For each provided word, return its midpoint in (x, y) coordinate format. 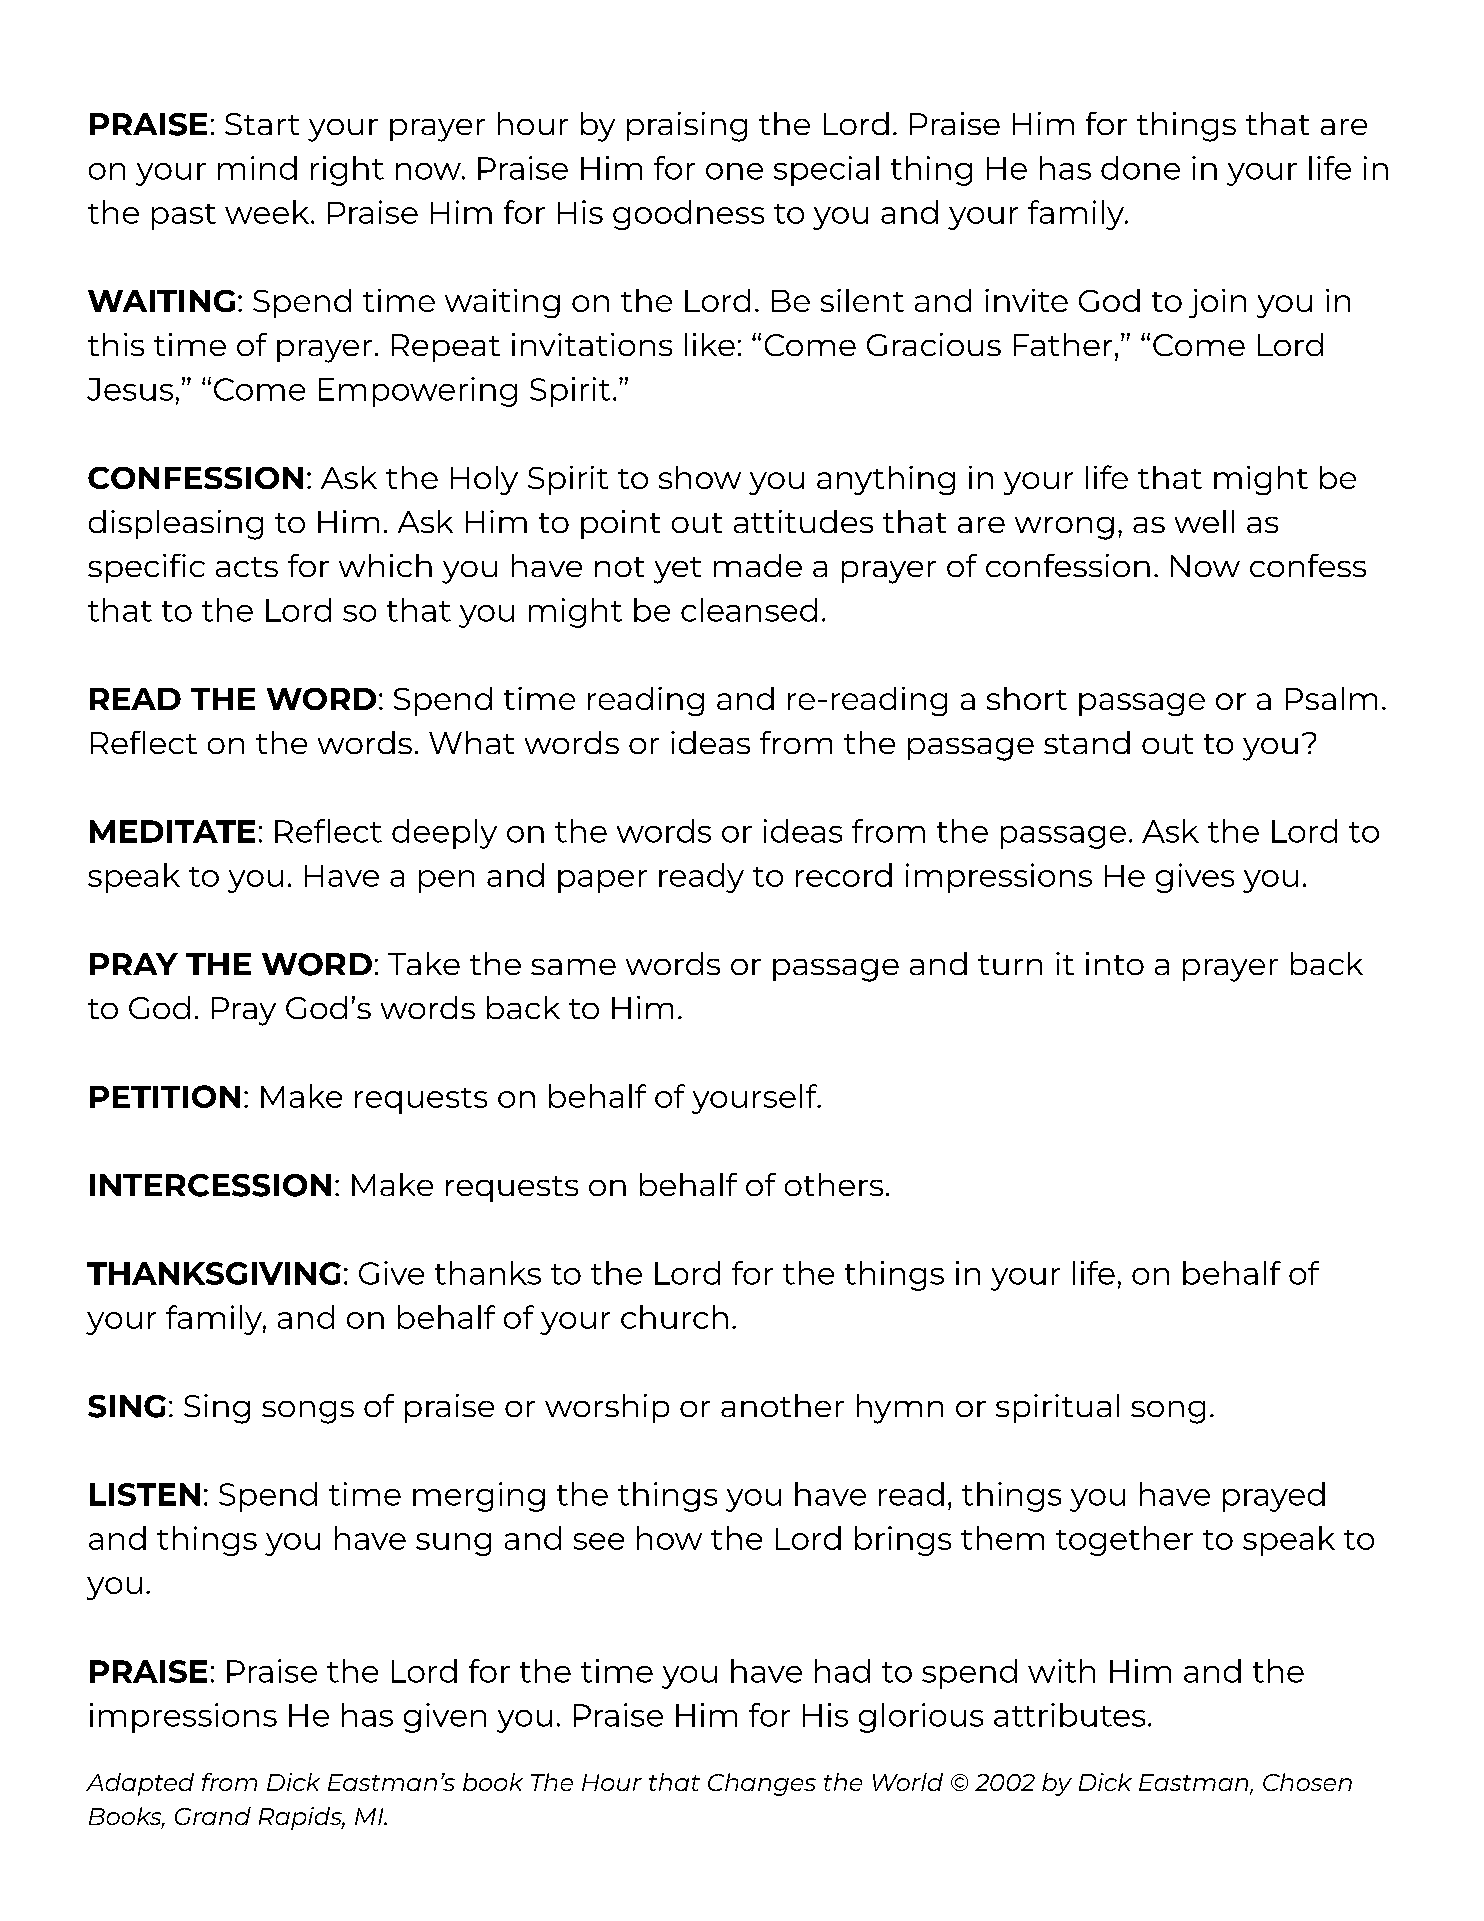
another (782, 1405)
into (1115, 963)
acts (247, 567)
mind (257, 168)
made (758, 565)
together (1124, 1541)
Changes (762, 1784)
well (1204, 521)
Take (424, 963)
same (573, 967)
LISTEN (145, 1494)
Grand (213, 1816)
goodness (688, 215)
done (1140, 168)
